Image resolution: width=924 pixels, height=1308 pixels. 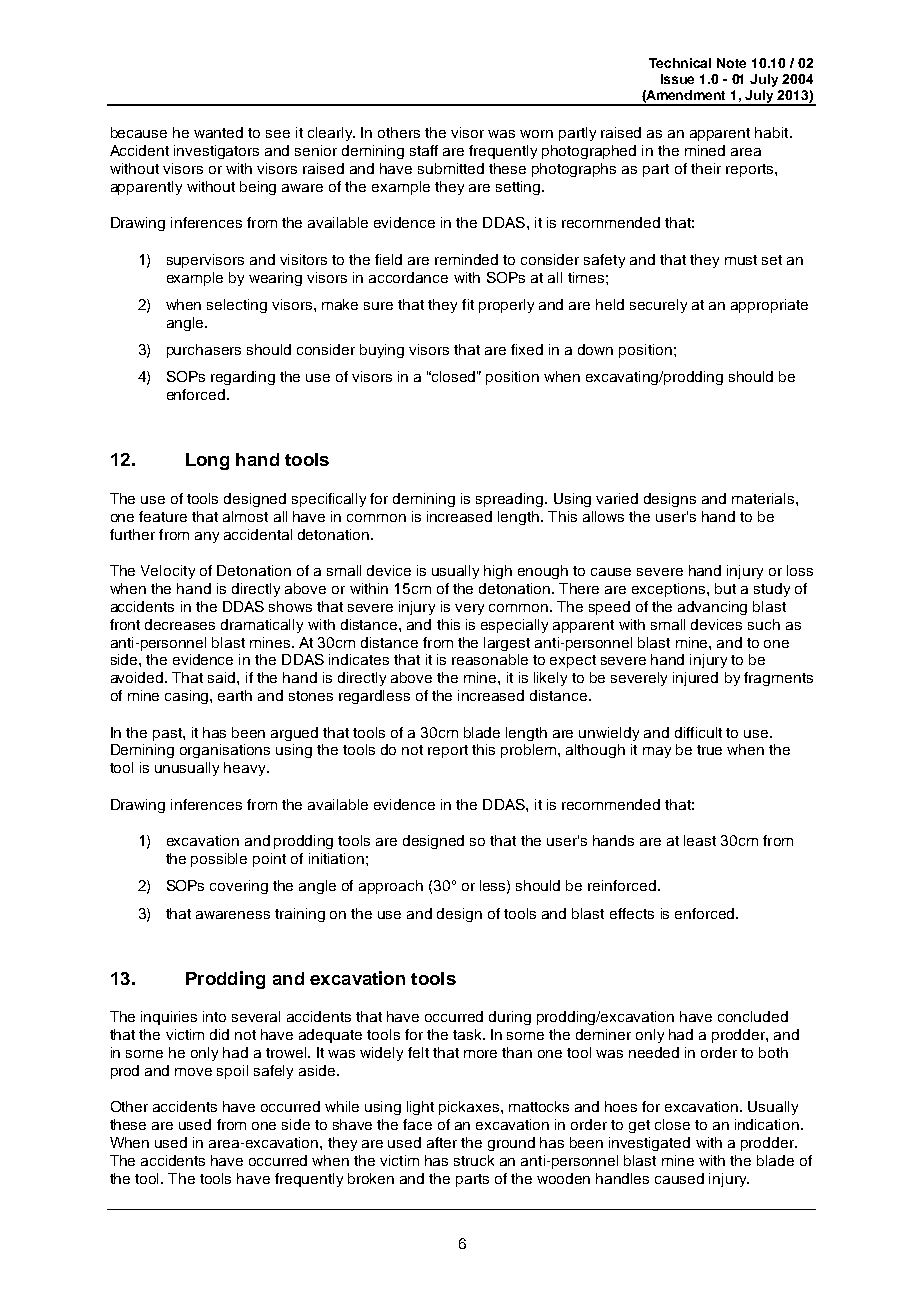 What do you see at coordinates (511, 500) in the screenshot?
I see `spreading` at bounding box center [511, 500].
